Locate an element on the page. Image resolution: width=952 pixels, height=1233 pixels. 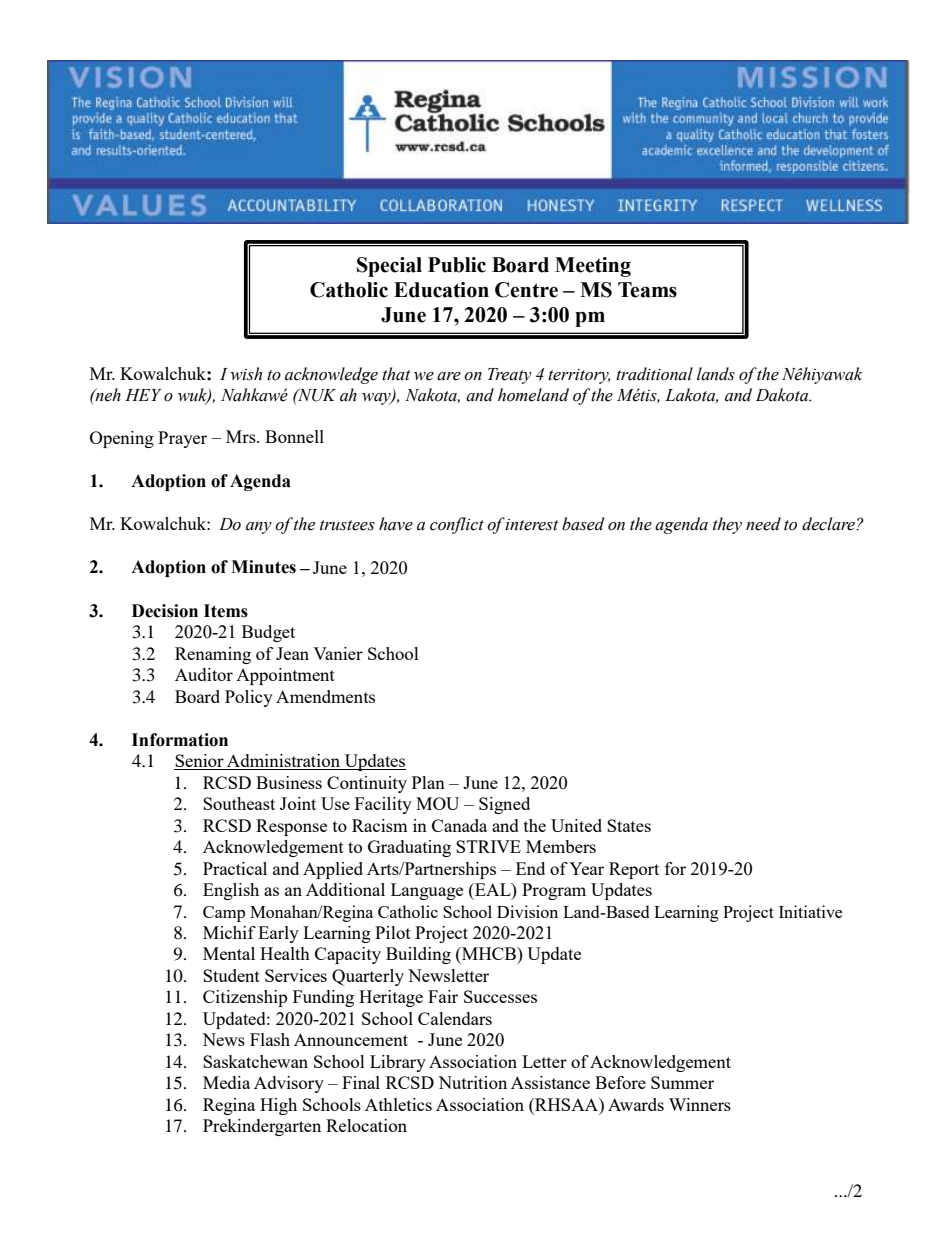
Education is located at coordinates (441, 290).
